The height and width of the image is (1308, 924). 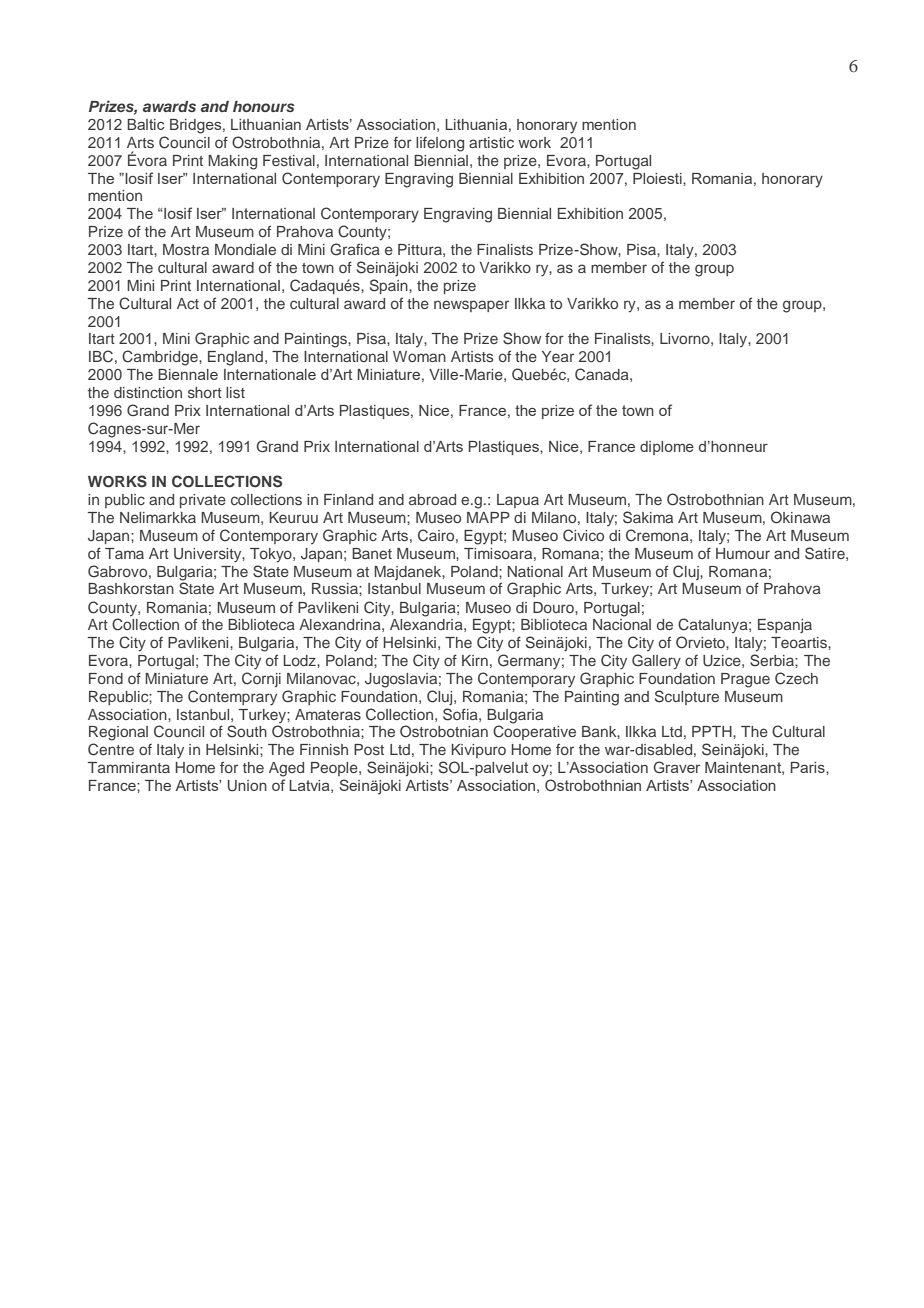 What do you see at coordinates (800, 517) in the image?
I see `Okinawa` at bounding box center [800, 517].
